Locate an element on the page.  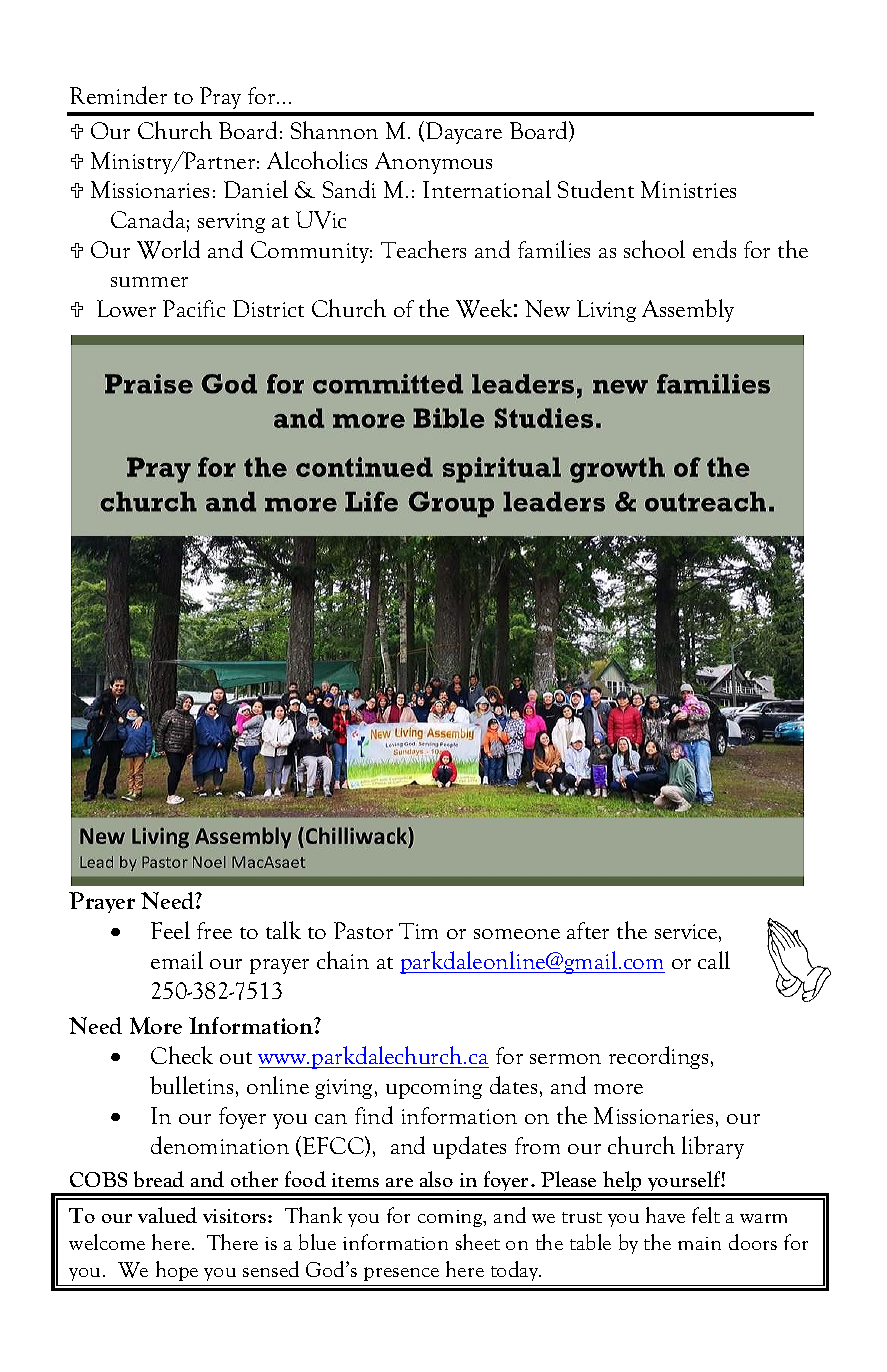
Ministries is located at coordinates (688, 189).
